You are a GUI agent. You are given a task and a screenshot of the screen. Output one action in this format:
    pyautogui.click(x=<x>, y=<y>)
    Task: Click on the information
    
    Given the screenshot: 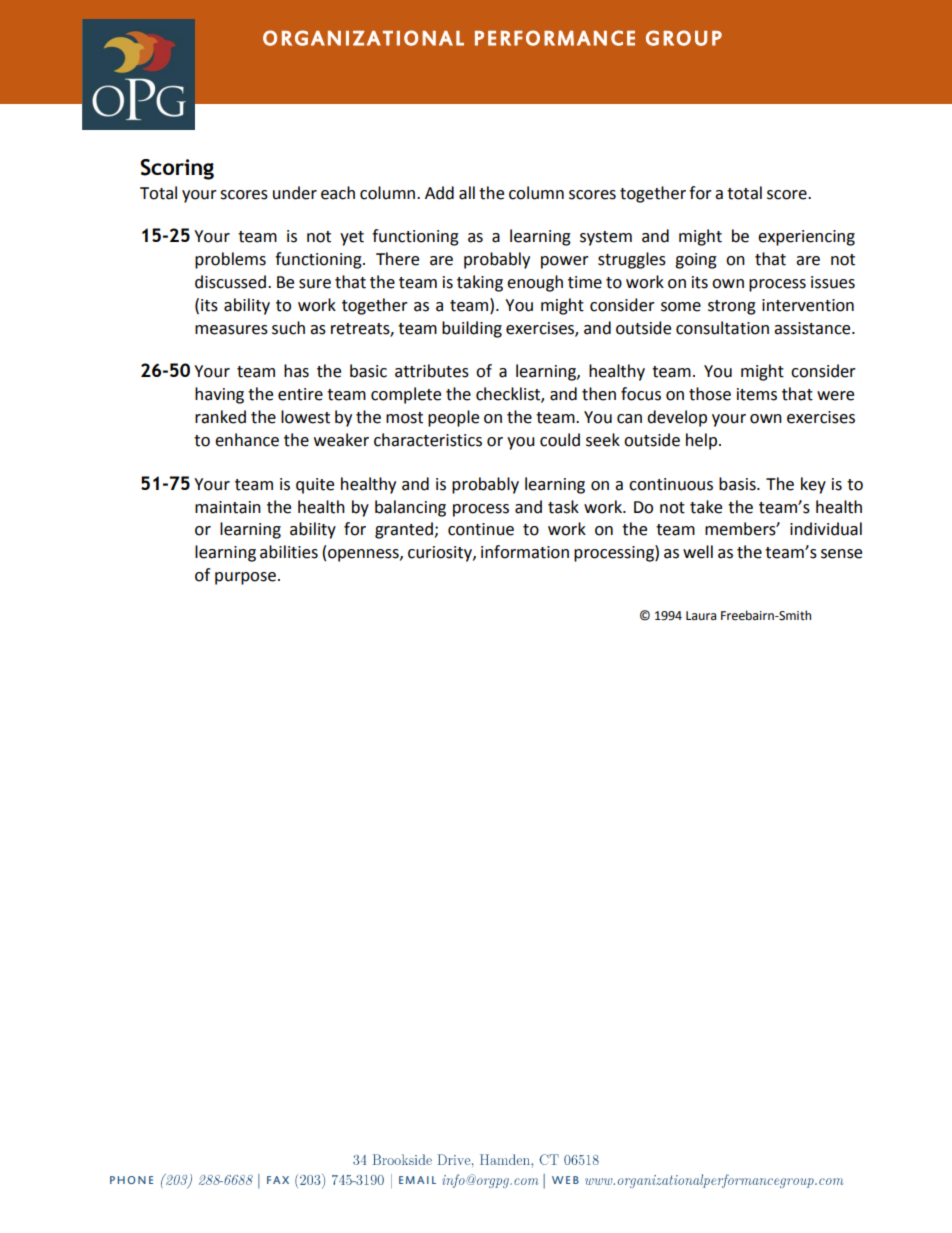 What is the action you would take?
    pyautogui.click(x=525, y=552)
